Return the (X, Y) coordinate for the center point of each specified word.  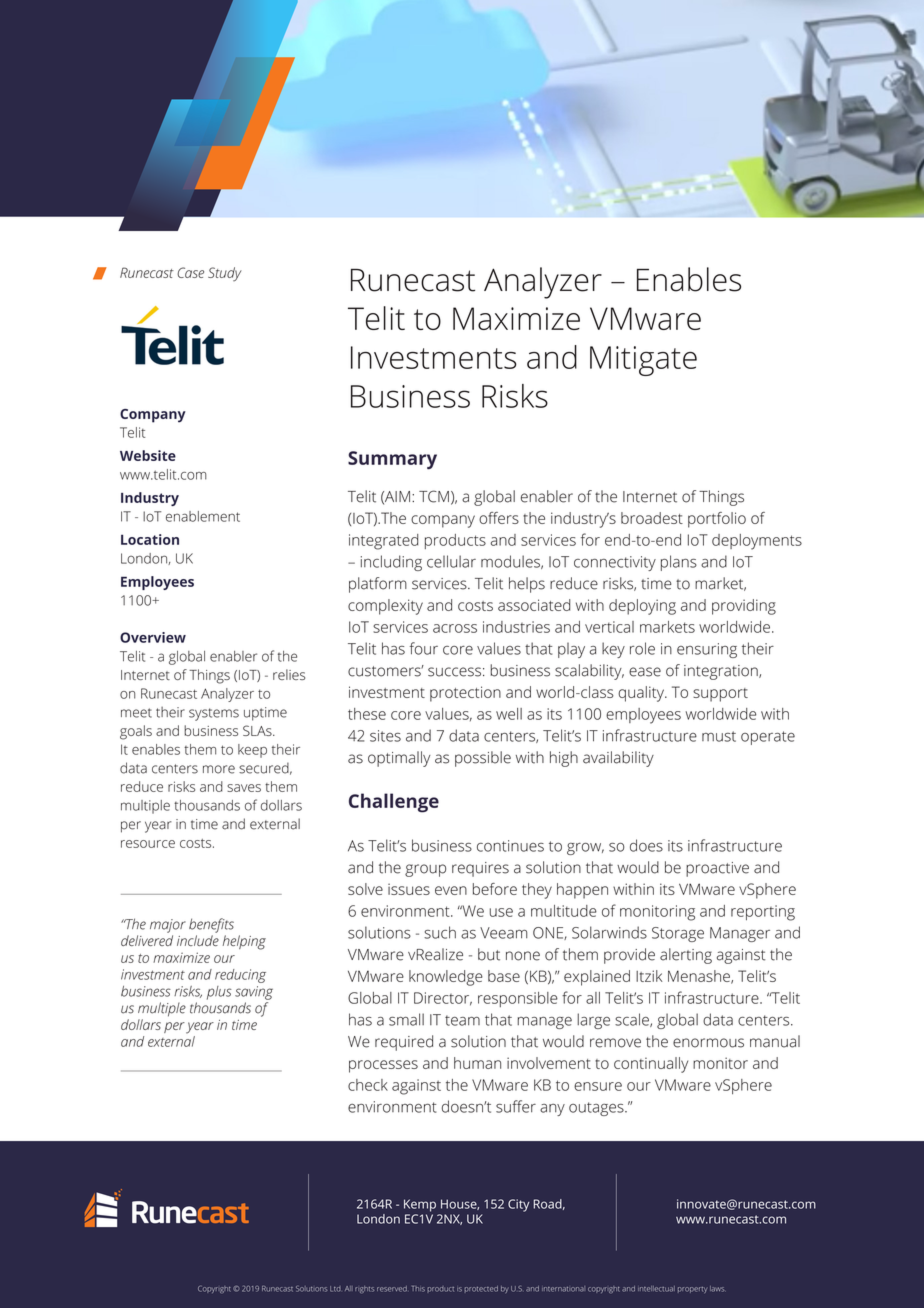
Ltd (335, 1289)
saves (244, 788)
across (455, 628)
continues (510, 846)
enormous (708, 1043)
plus (219, 993)
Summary (392, 460)
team (462, 1020)
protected (481, 1289)
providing (744, 607)
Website (148, 455)
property (692, 1290)
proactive (717, 869)
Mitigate (643, 361)
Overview (153, 637)
